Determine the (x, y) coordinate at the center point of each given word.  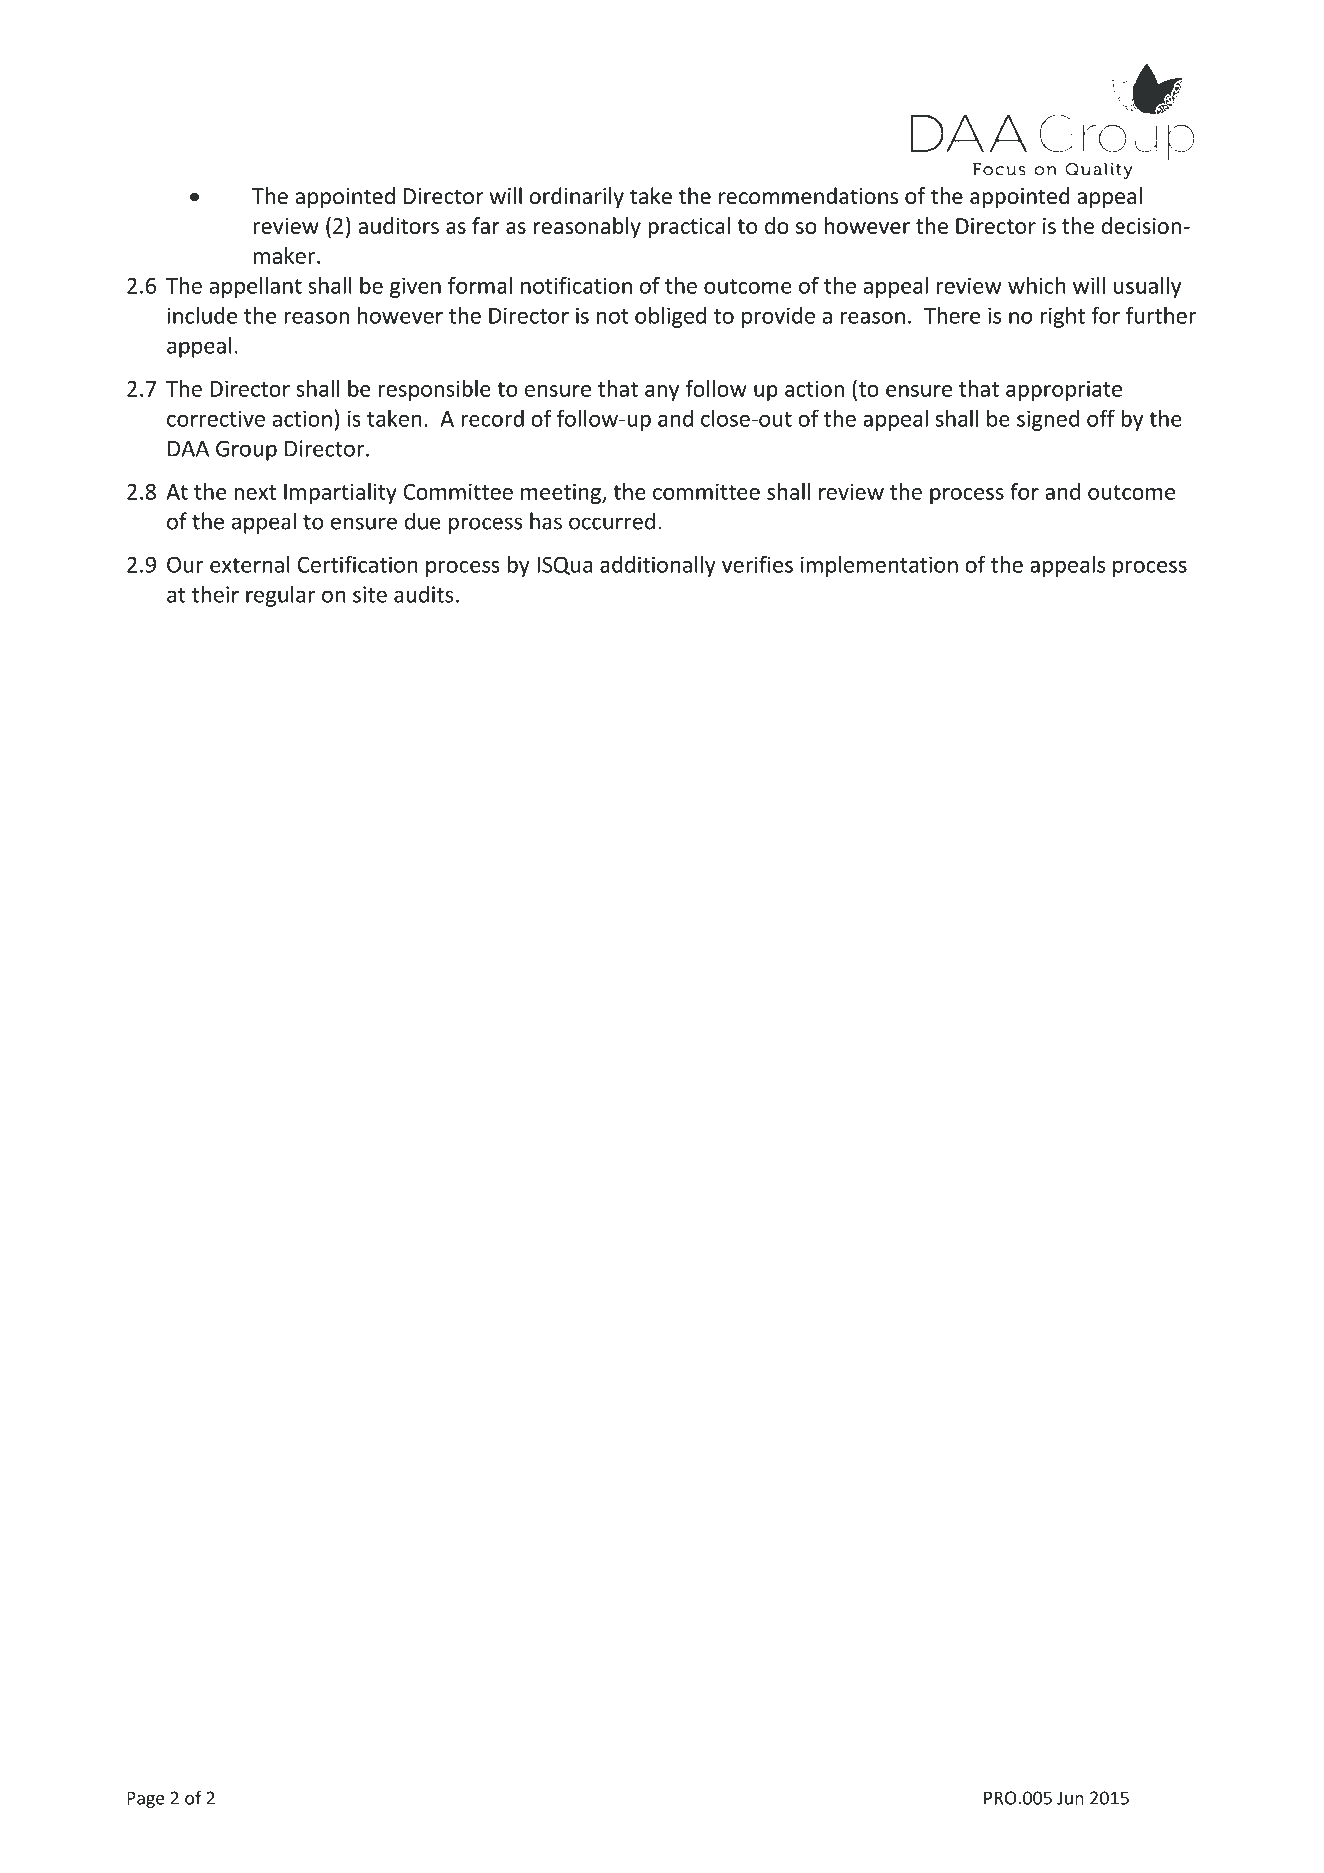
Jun (1070, 1798)
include (202, 315)
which (1037, 285)
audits (423, 594)
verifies (757, 564)
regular (280, 596)
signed (1048, 420)
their (215, 594)
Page (146, 1799)
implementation (879, 566)
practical (689, 227)
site (370, 594)
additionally (658, 566)
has (546, 521)
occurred (612, 521)
